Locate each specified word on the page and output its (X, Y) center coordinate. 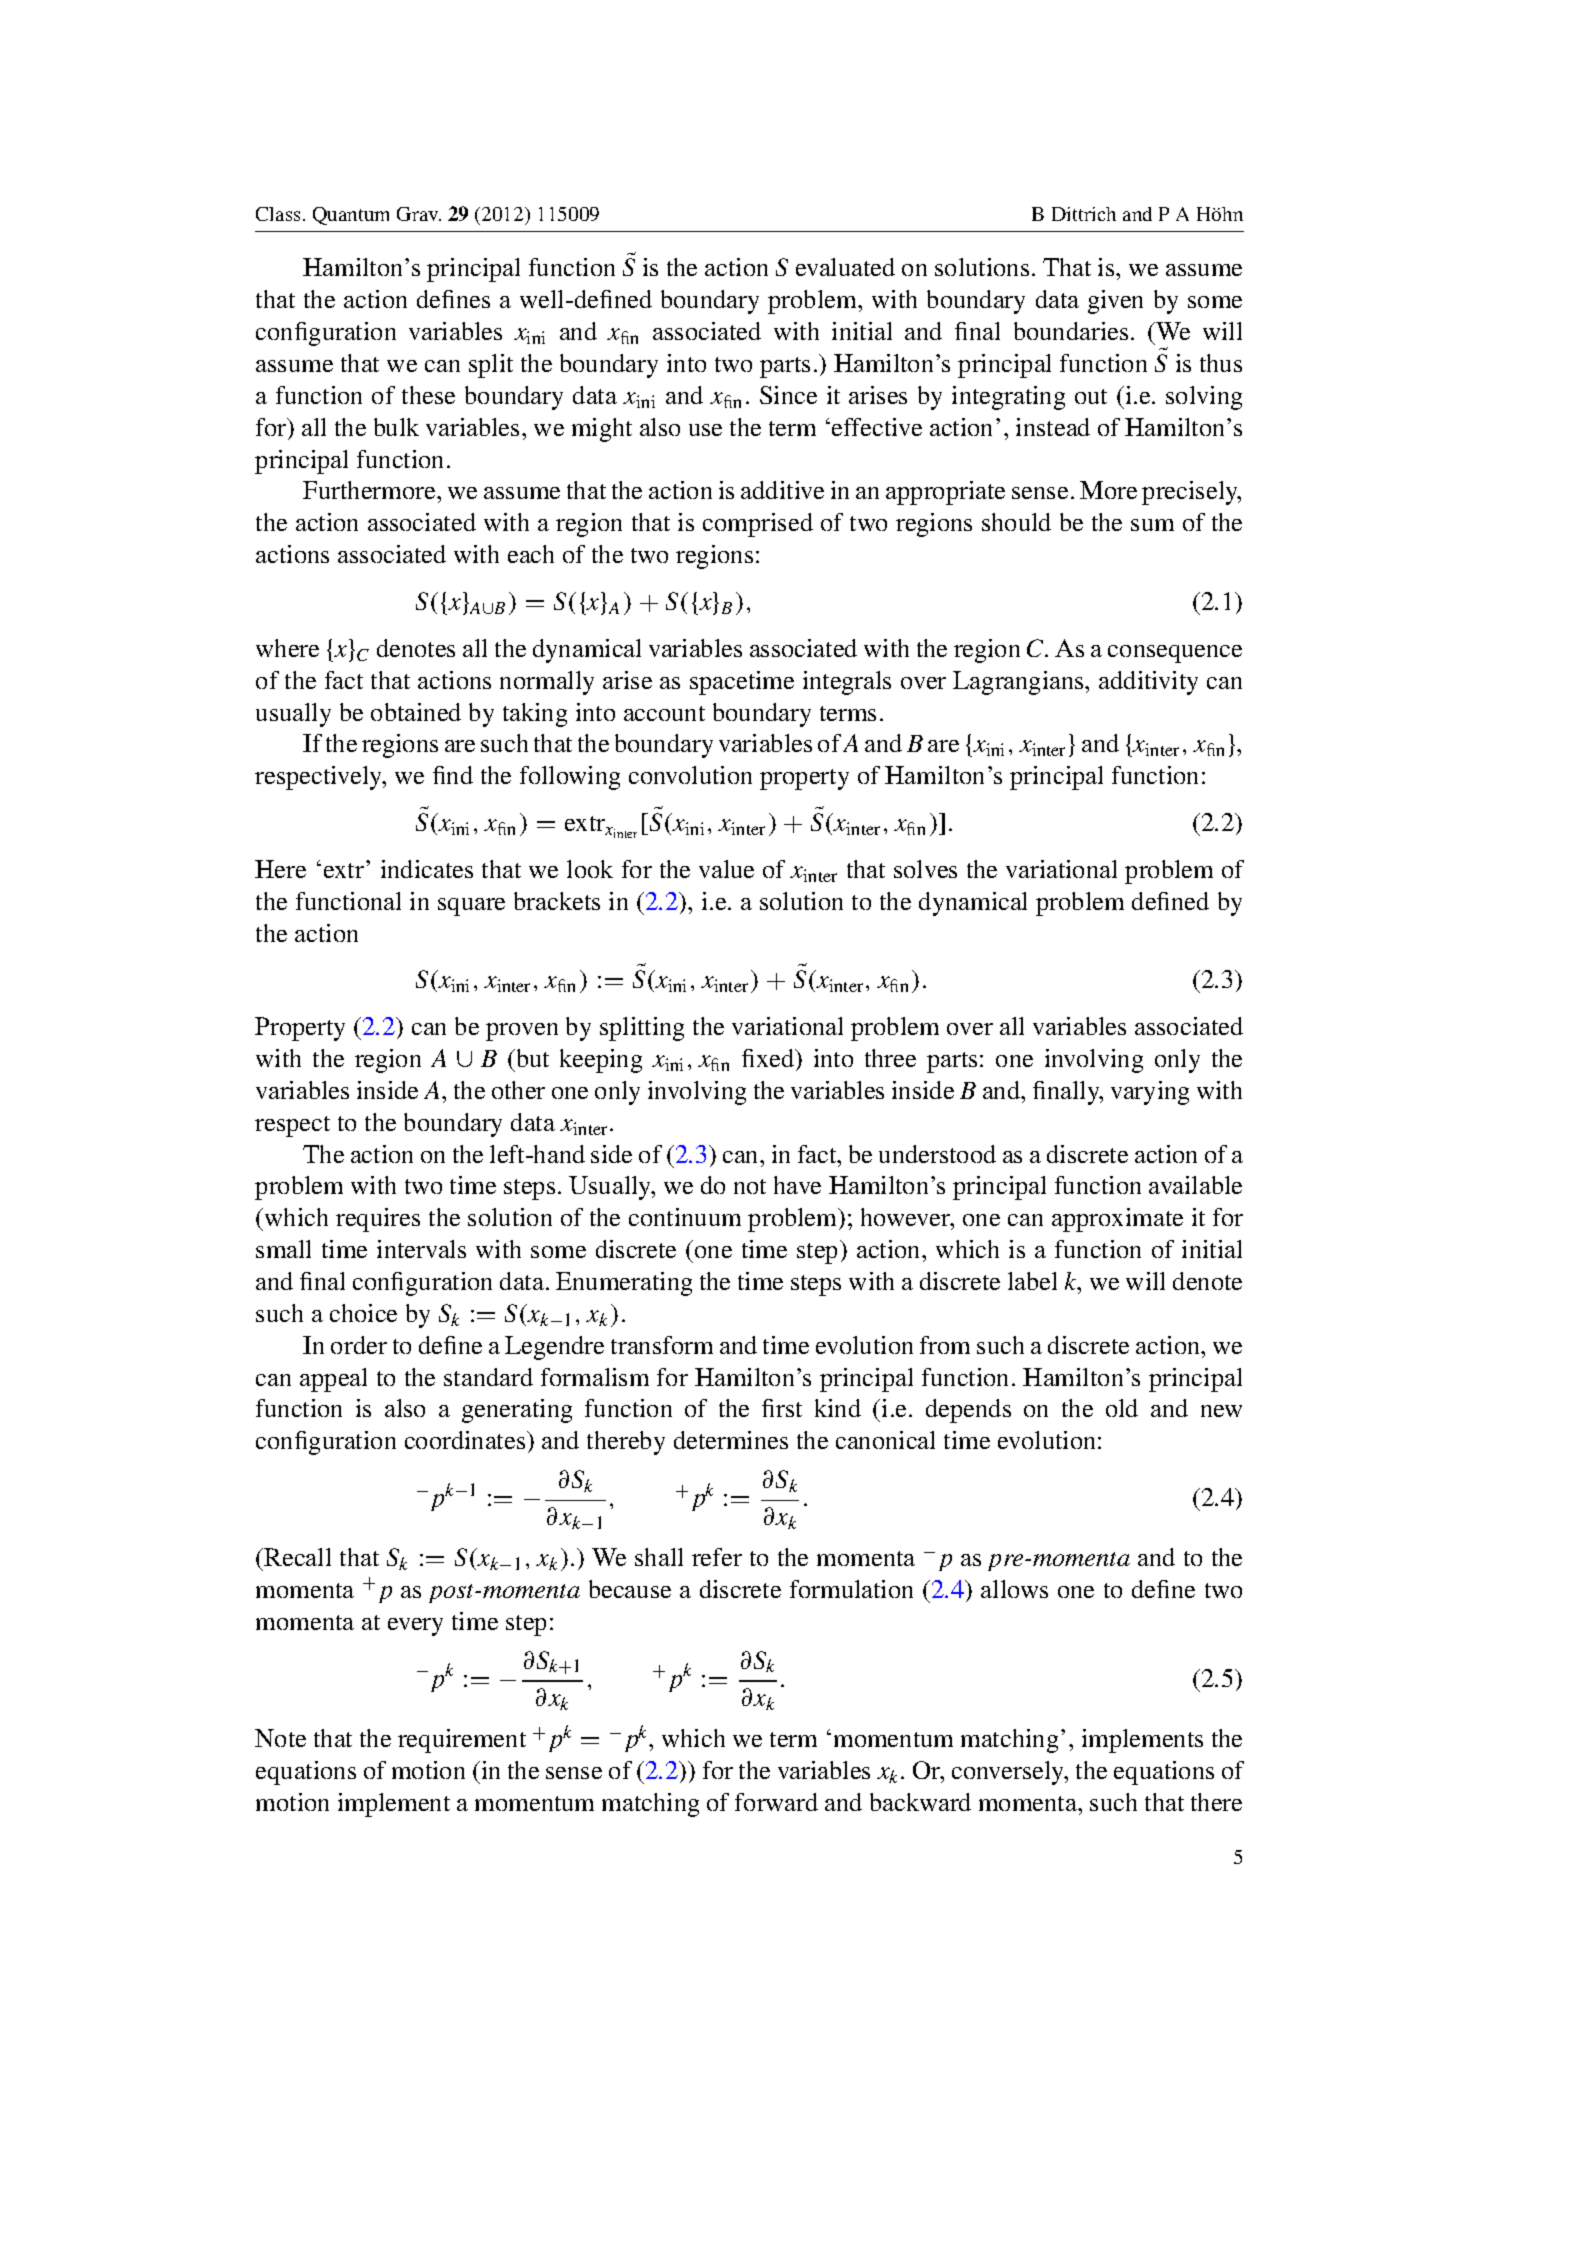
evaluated (845, 267)
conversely (1009, 1773)
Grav (419, 214)
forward (776, 1802)
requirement (462, 1741)
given (1115, 302)
